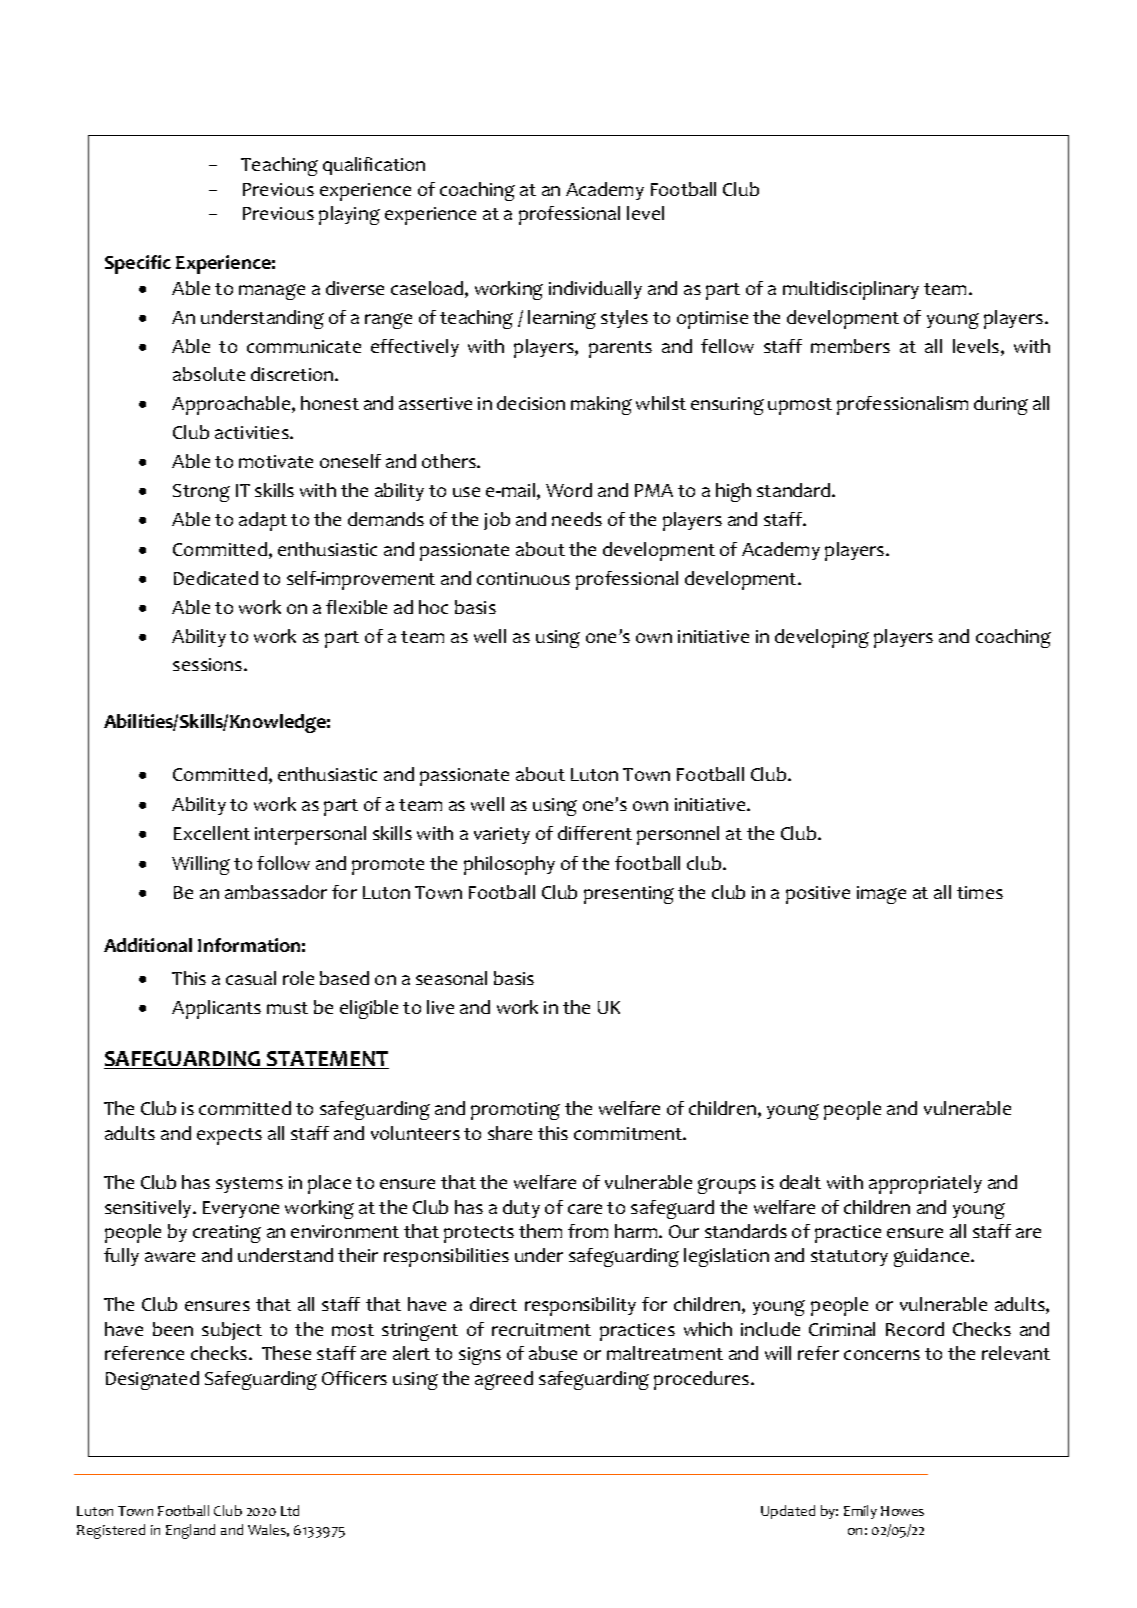  What do you see at coordinates (523, 578) in the page?
I see `continuous` at bounding box center [523, 578].
